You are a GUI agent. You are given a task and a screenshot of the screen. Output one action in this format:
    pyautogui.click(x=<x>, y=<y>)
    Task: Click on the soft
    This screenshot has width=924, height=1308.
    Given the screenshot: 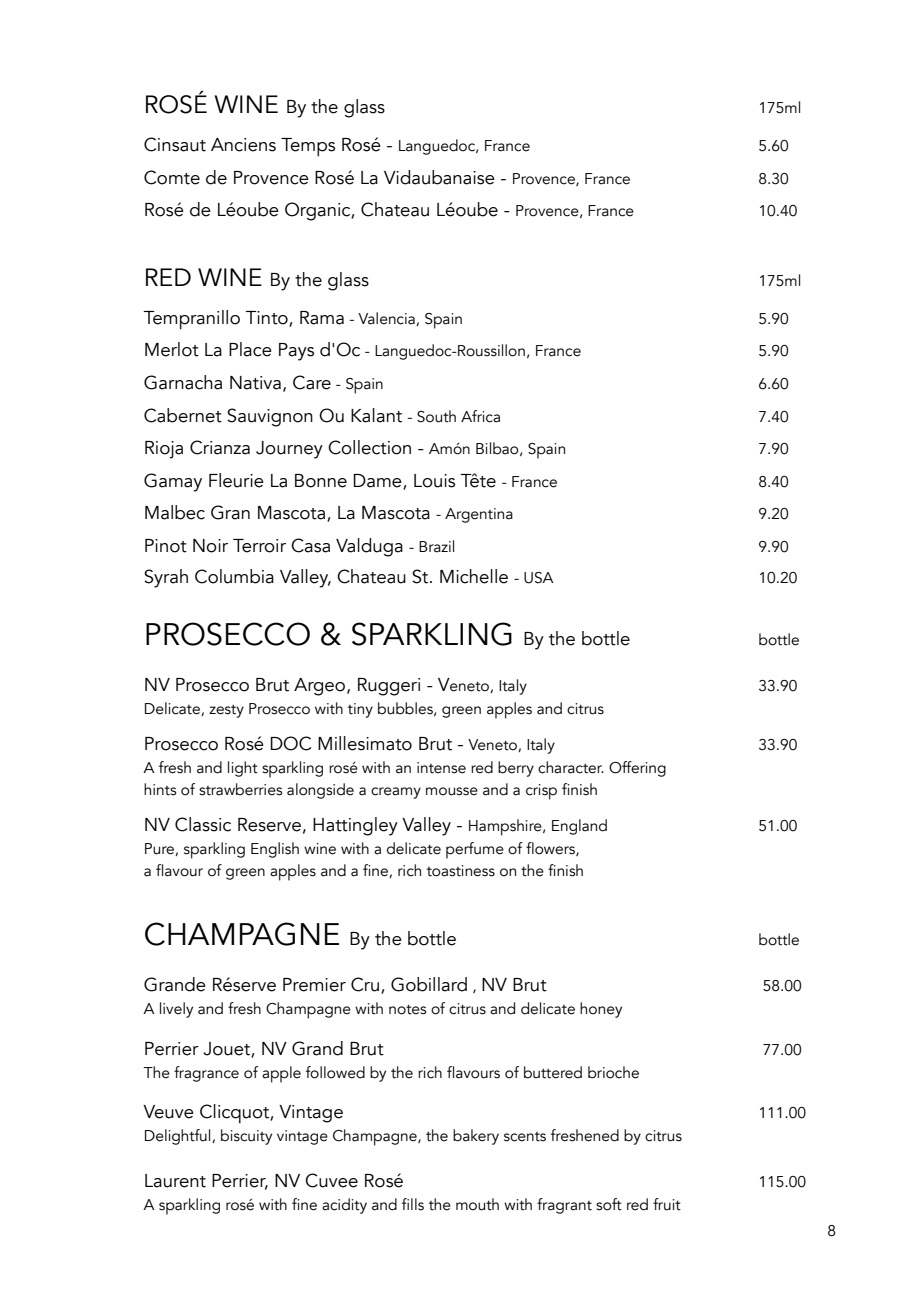 What is the action you would take?
    pyautogui.click(x=609, y=1204)
